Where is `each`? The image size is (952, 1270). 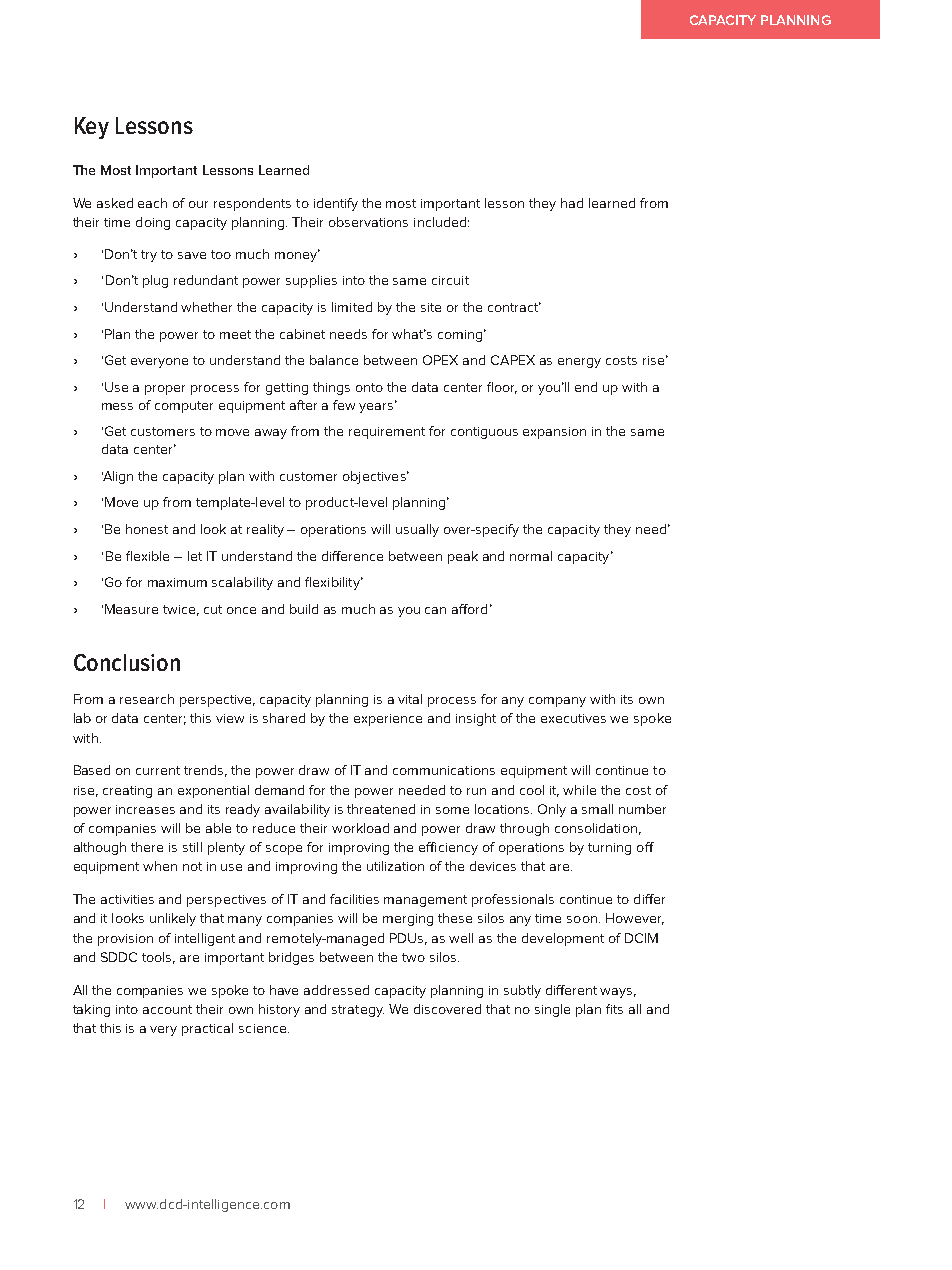
each is located at coordinates (152, 203).
